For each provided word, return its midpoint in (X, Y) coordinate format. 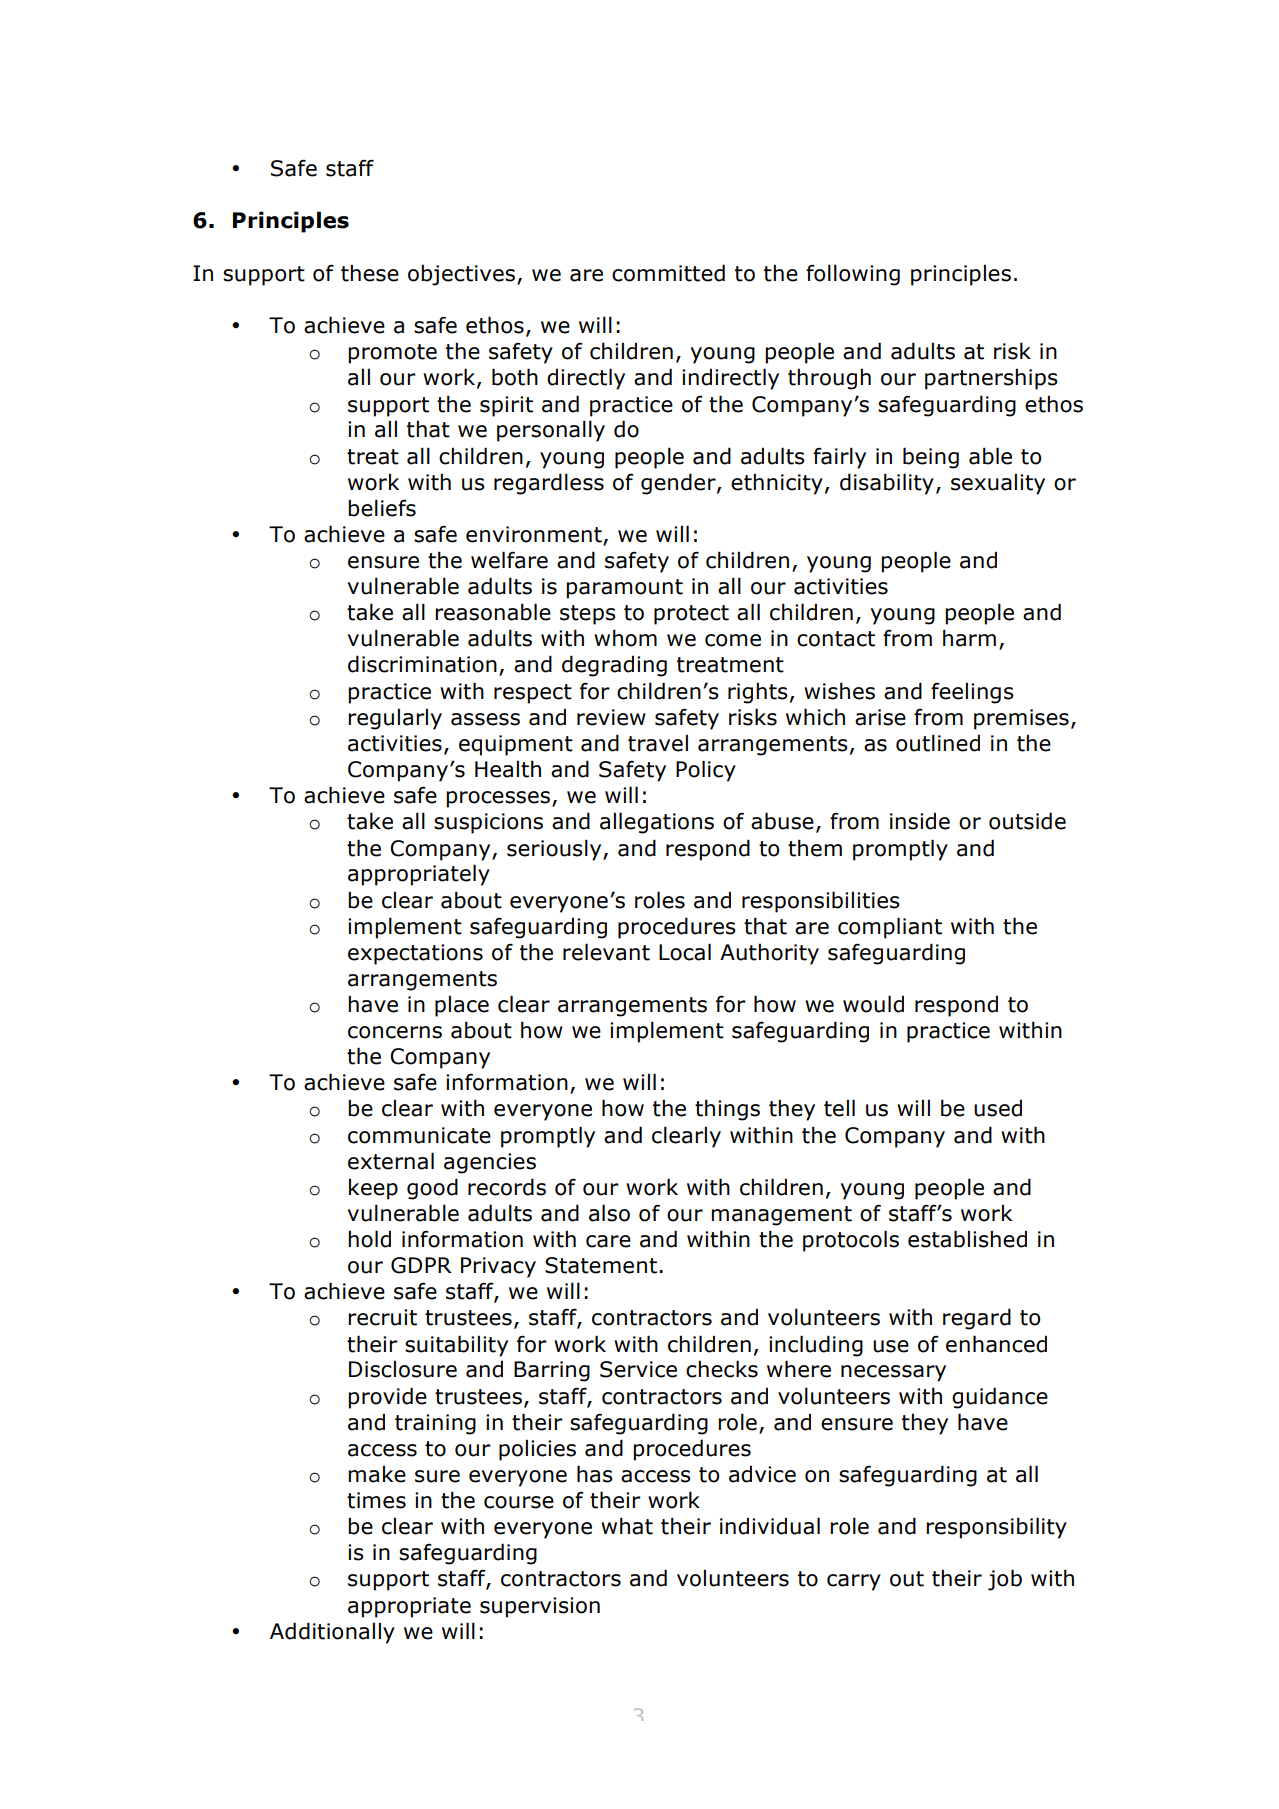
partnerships (991, 379)
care (608, 1241)
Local (685, 952)
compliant (890, 928)
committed (668, 273)
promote (392, 354)
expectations (415, 954)
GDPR (421, 1265)
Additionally (332, 1633)
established (967, 1239)
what (627, 1526)
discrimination (422, 664)
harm (969, 638)
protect (691, 615)
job (1005, 1580)
